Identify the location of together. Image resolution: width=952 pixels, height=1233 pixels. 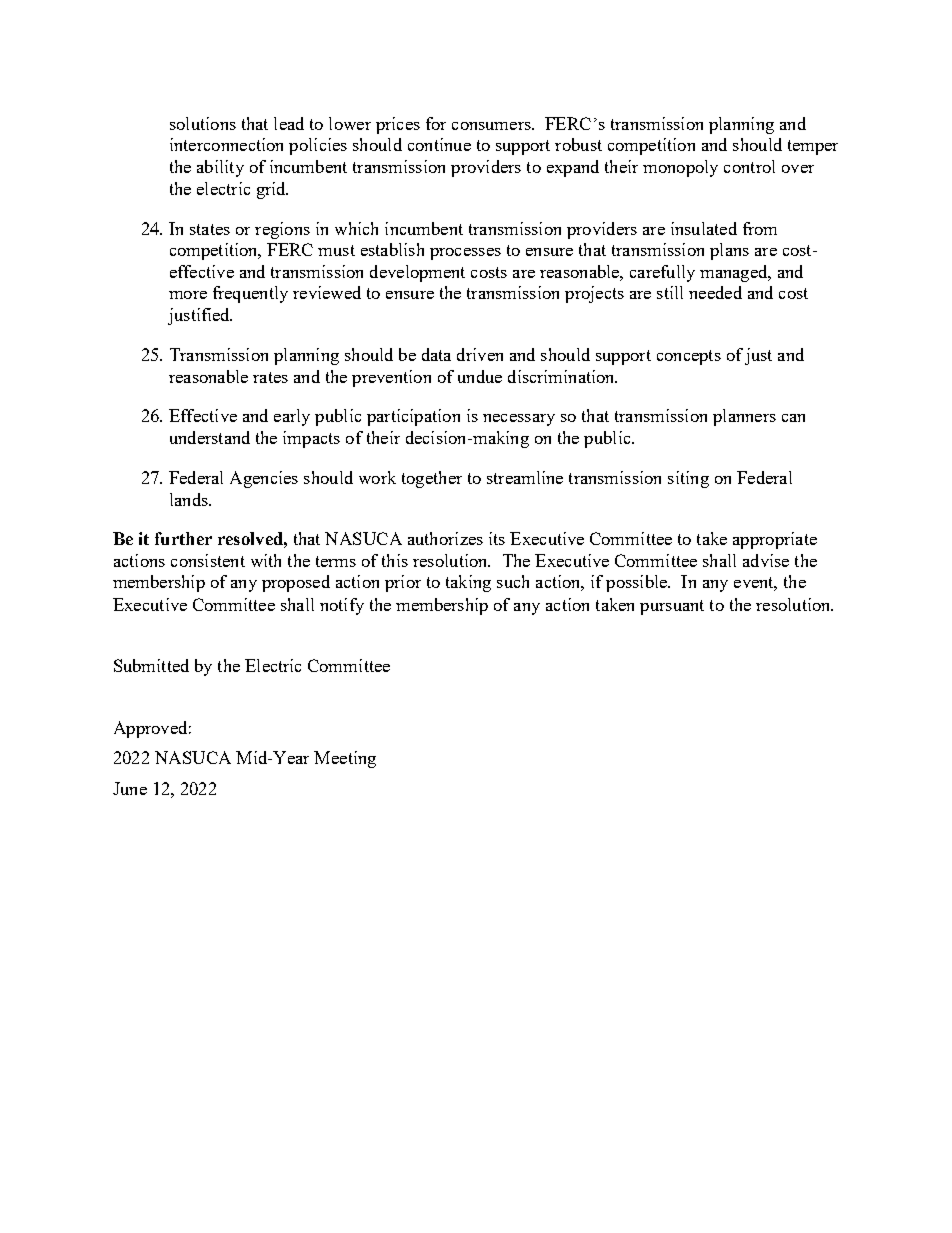
(432, 479).
